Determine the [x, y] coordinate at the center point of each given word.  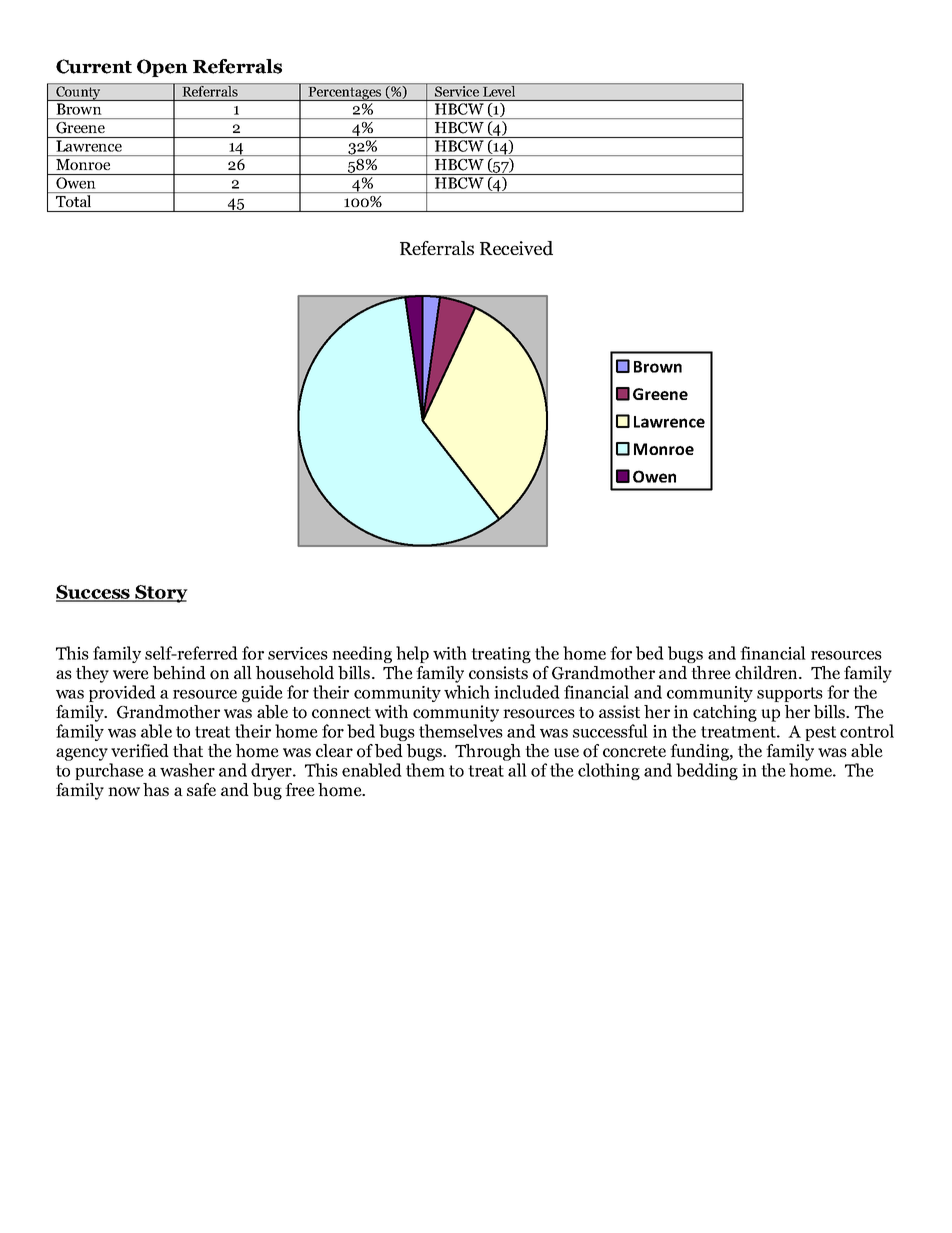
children [767, 672]
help [412, 654]
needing [362, 654]
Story [160, 594]
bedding [707, 771]
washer [187, 770]
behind [179, 673]
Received [516, 248]
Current [94, 66]
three [711, 672]
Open [162, 68]
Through [488, 752]
